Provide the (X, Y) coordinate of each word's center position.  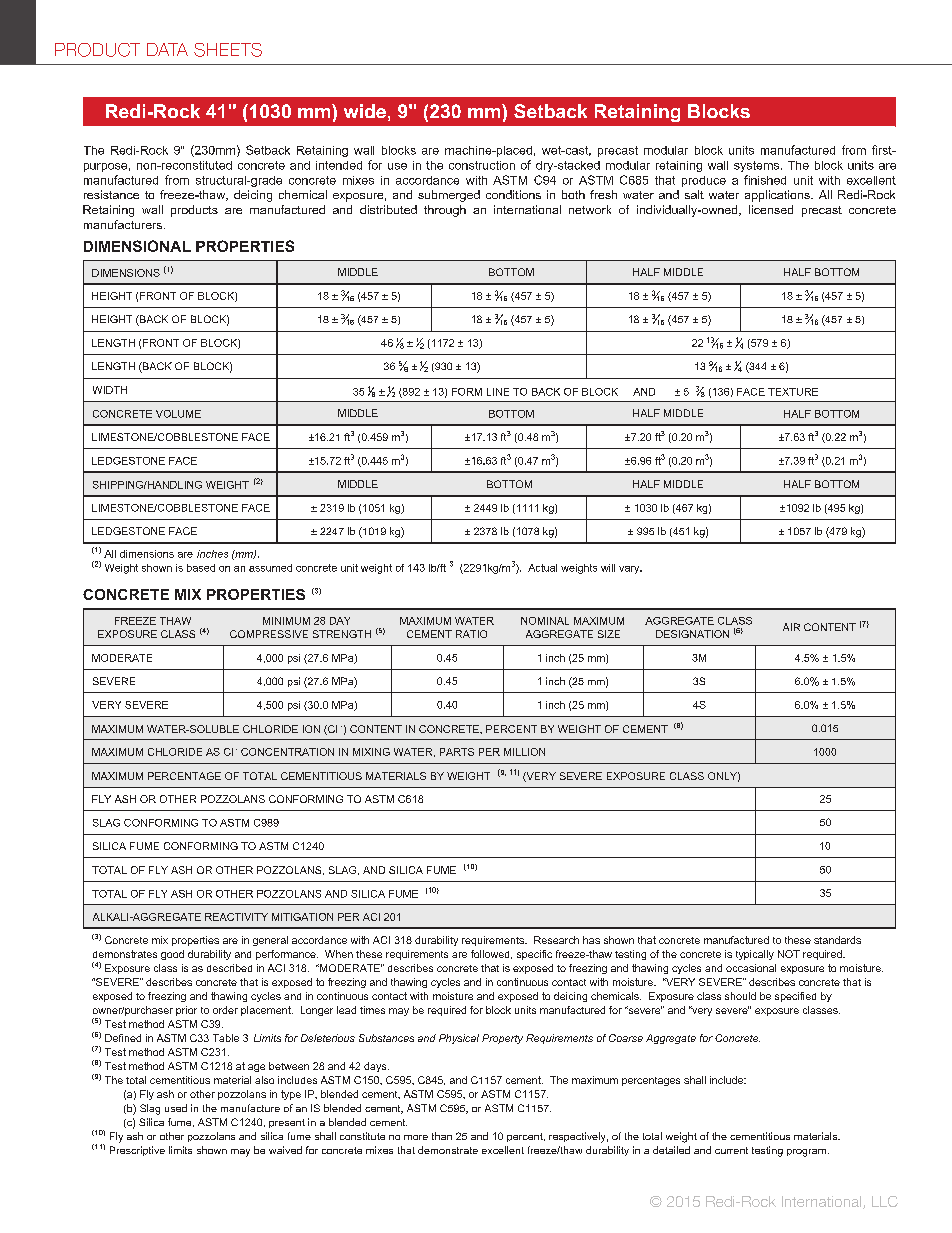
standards (837, 940)
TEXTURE (793, 392)
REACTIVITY (236, 917)
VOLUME (178, 414)
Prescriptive (137, 1151)
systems (758, 166)
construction (482, 165)
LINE (498, 392)
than (442, 1136)
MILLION (524, 752)
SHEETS (228, 50)
